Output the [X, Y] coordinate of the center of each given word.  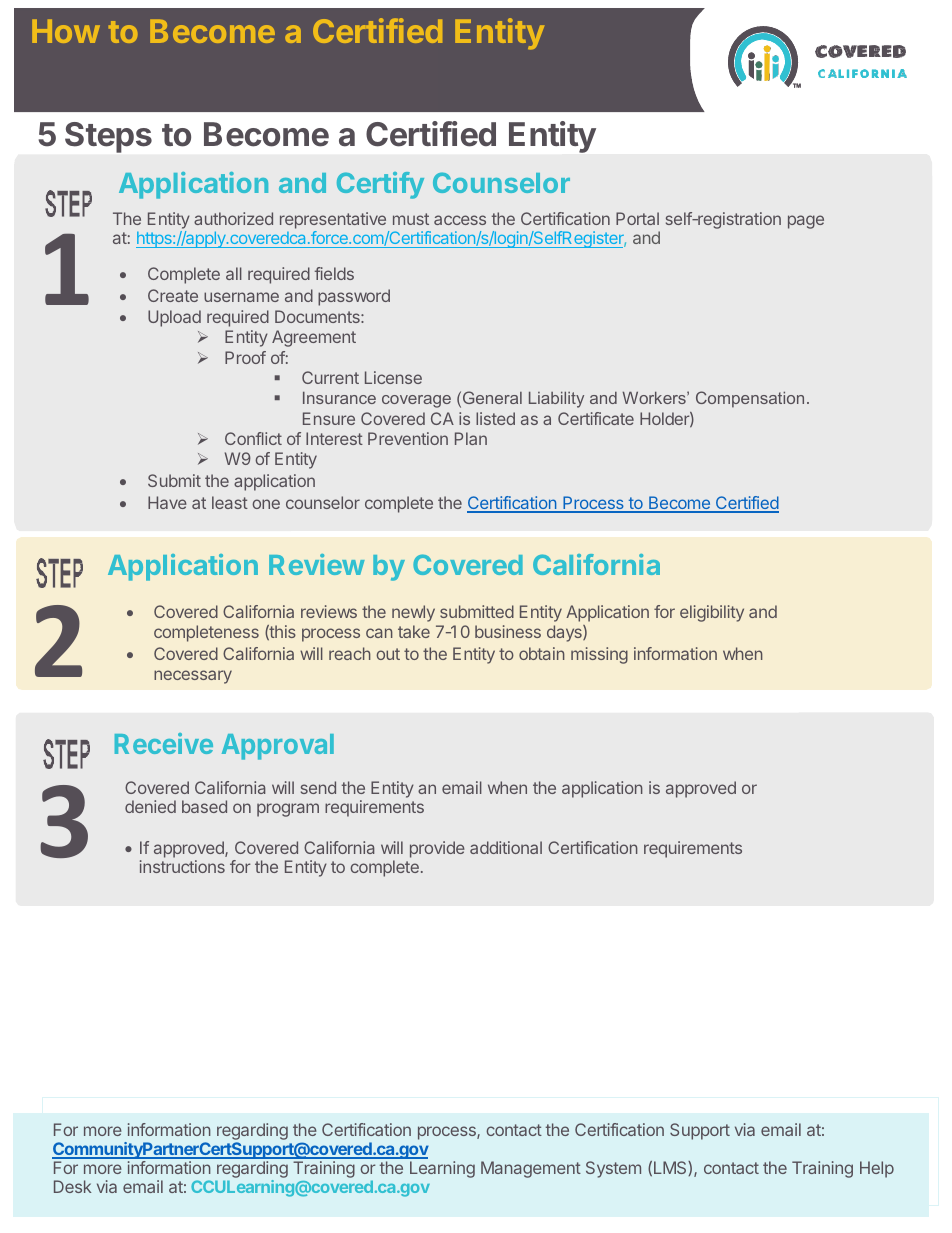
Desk [72, 1186]
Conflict [253, 438]
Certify [380, 185]
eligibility [712, 613]
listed [495, 418]
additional [506, 847]
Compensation [750, 399]
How [66, 31]
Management [531, 1169]
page [806, 222]
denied [150, 806]
